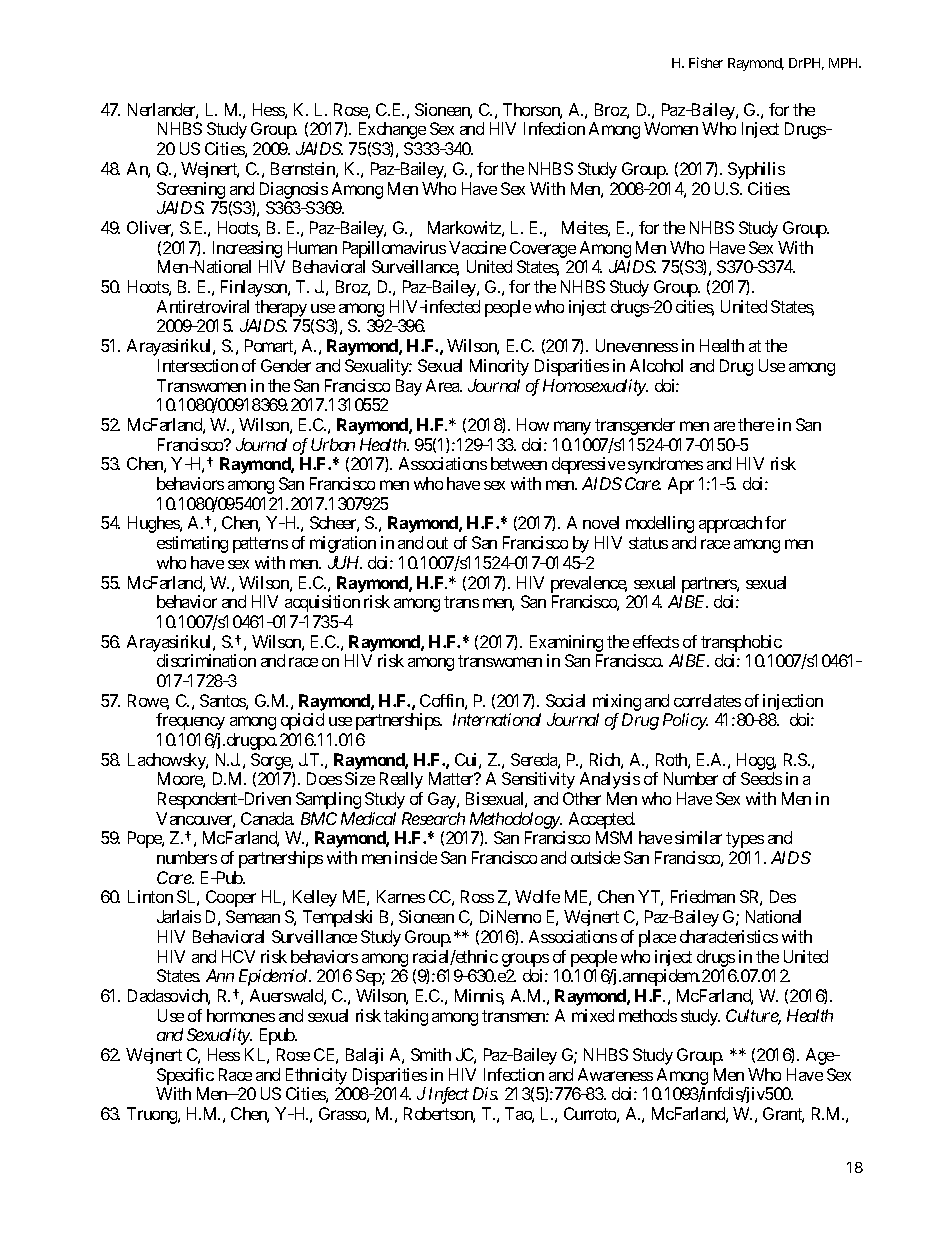  Describe the element at coordinates (191, 190) in the image. I see `Screening` at that location.
